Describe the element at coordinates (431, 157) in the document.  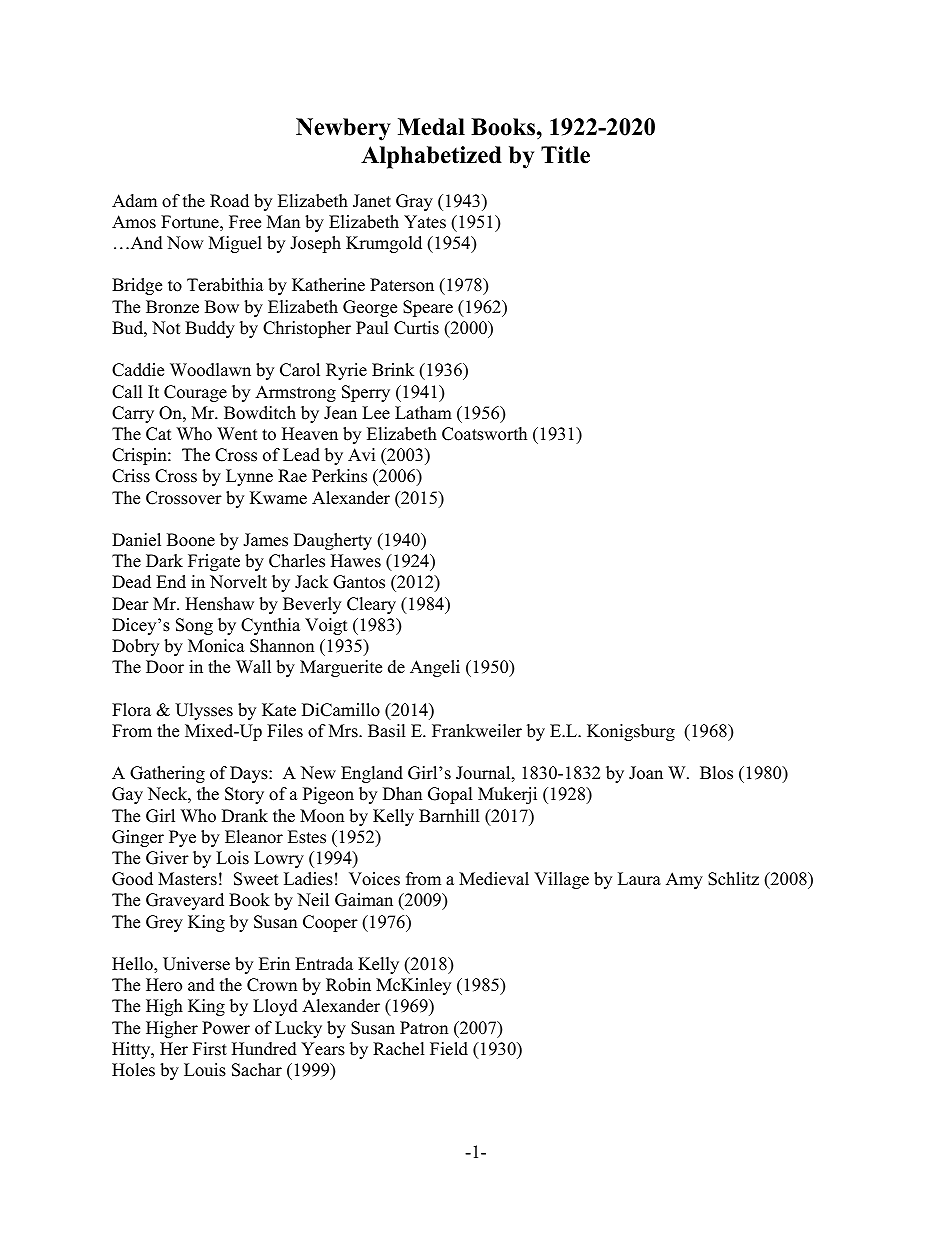
I see `Alphabetized` at that location.
